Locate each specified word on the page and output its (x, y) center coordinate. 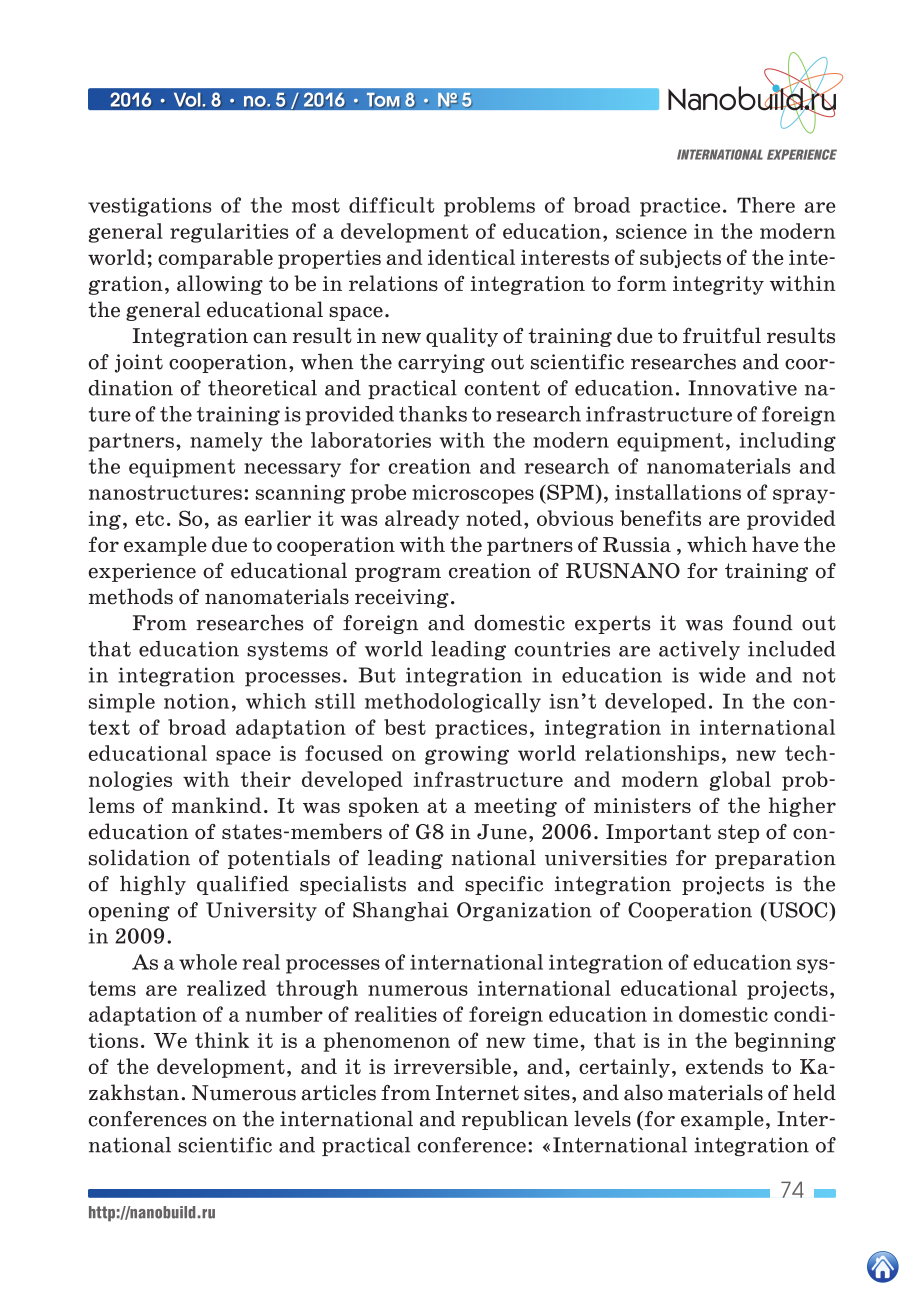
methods (131, 596)
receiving (402, 598)
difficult (391, 205)
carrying (441, 363)
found (763, 622)
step (738, 833)
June (502, 832)
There (766, 205)
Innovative (742, 388)
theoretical (262, 388)
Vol (187, 100)
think (222, 1040)
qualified (243, 885)
